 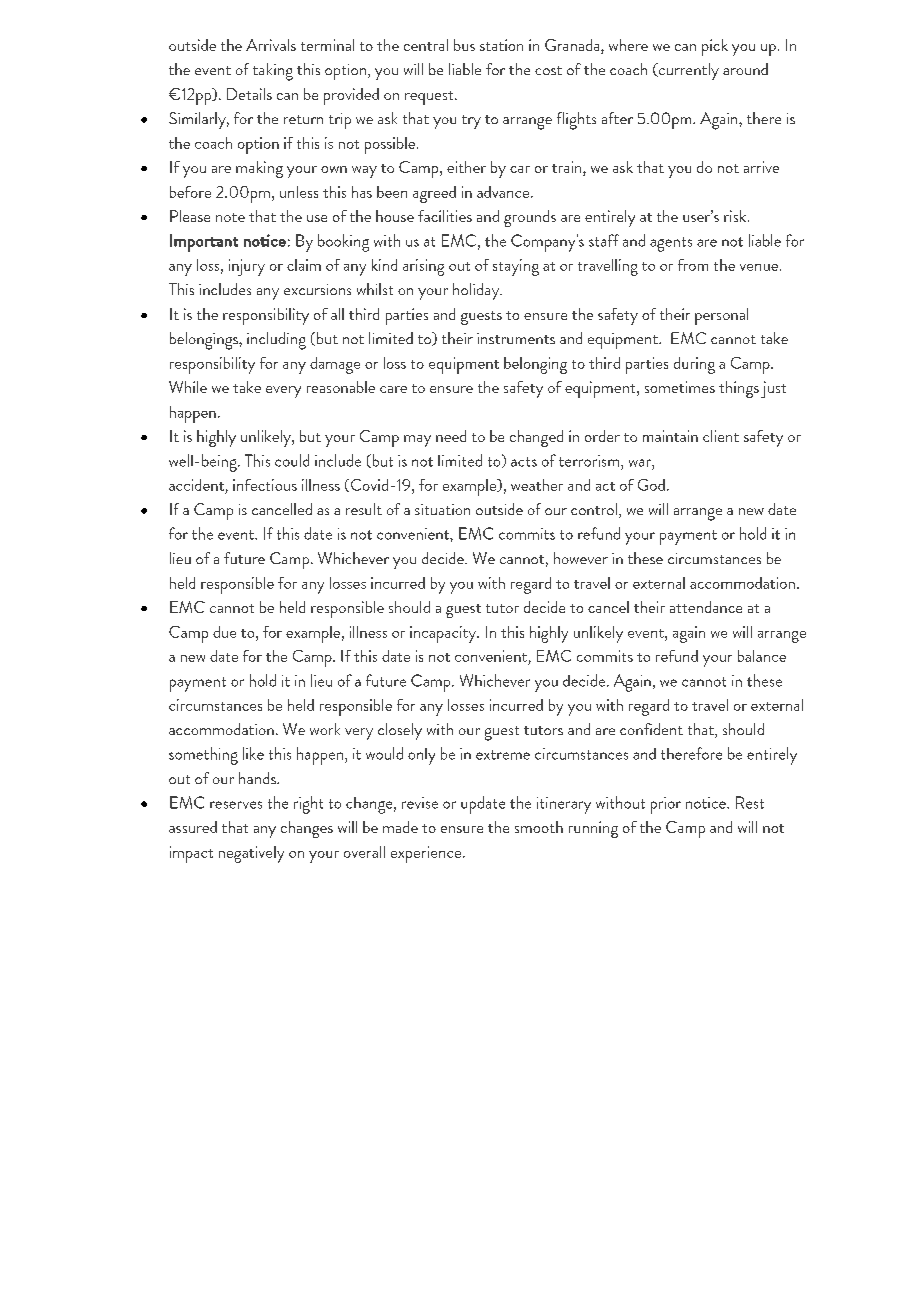 What do you see at coordinates (687, 71) in the page?
I see `currently` at bounding box center [687, 71].
